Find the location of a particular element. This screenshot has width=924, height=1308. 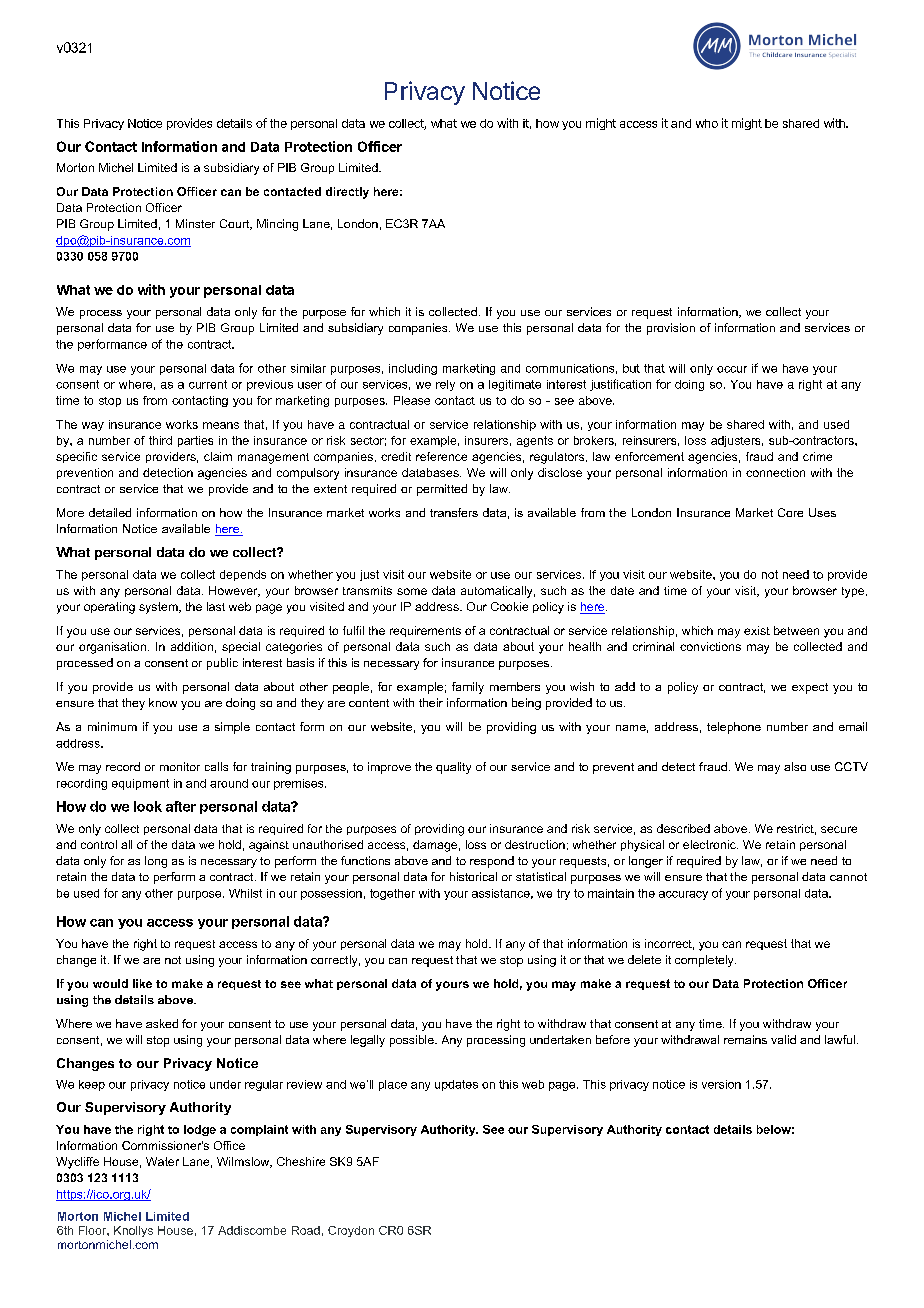

expect is located at coordinates (810, 688).
